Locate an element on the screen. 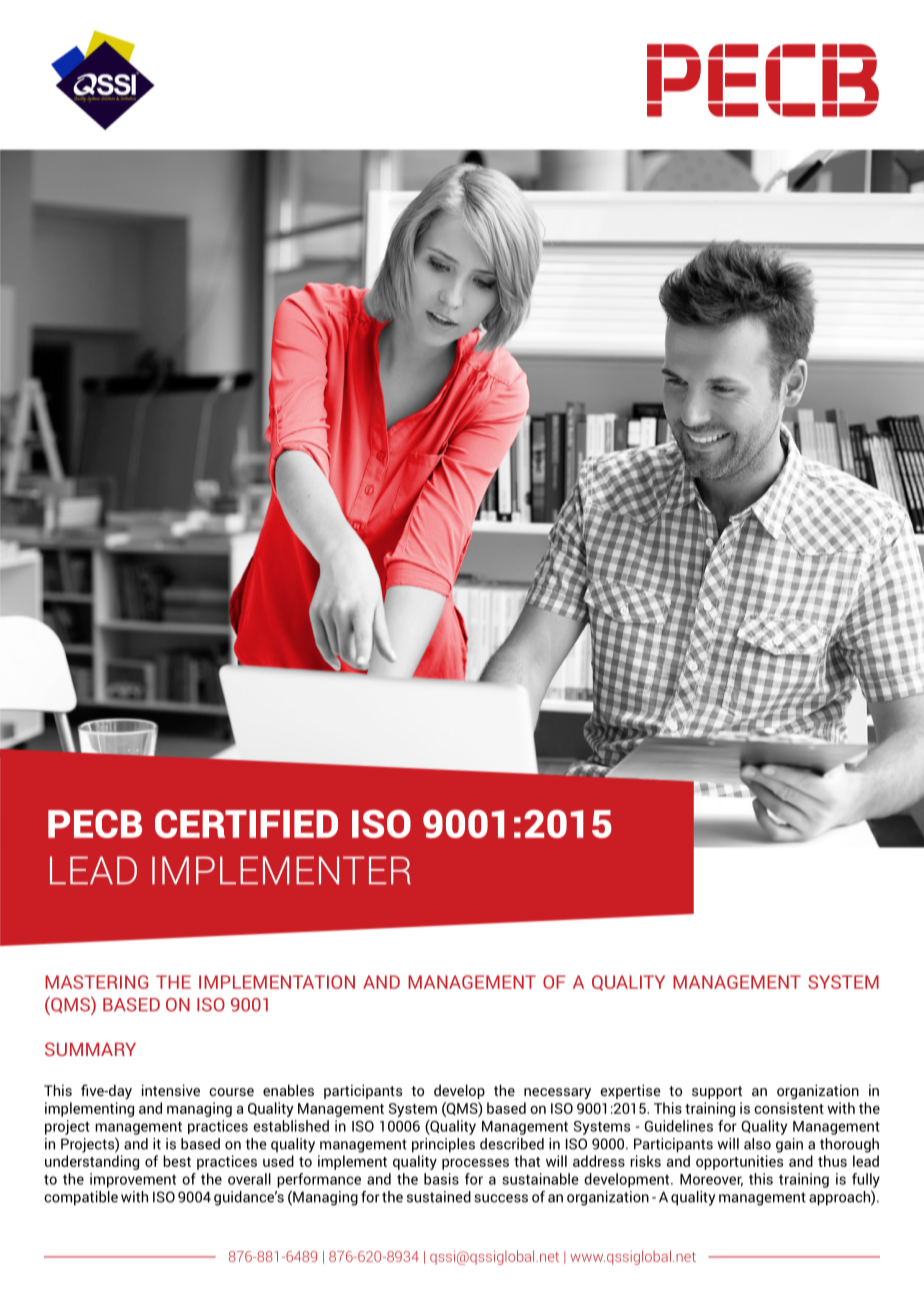 This screenshot has height=1308, width=924. SUMMARY is located at coordinates (90, 1049).
